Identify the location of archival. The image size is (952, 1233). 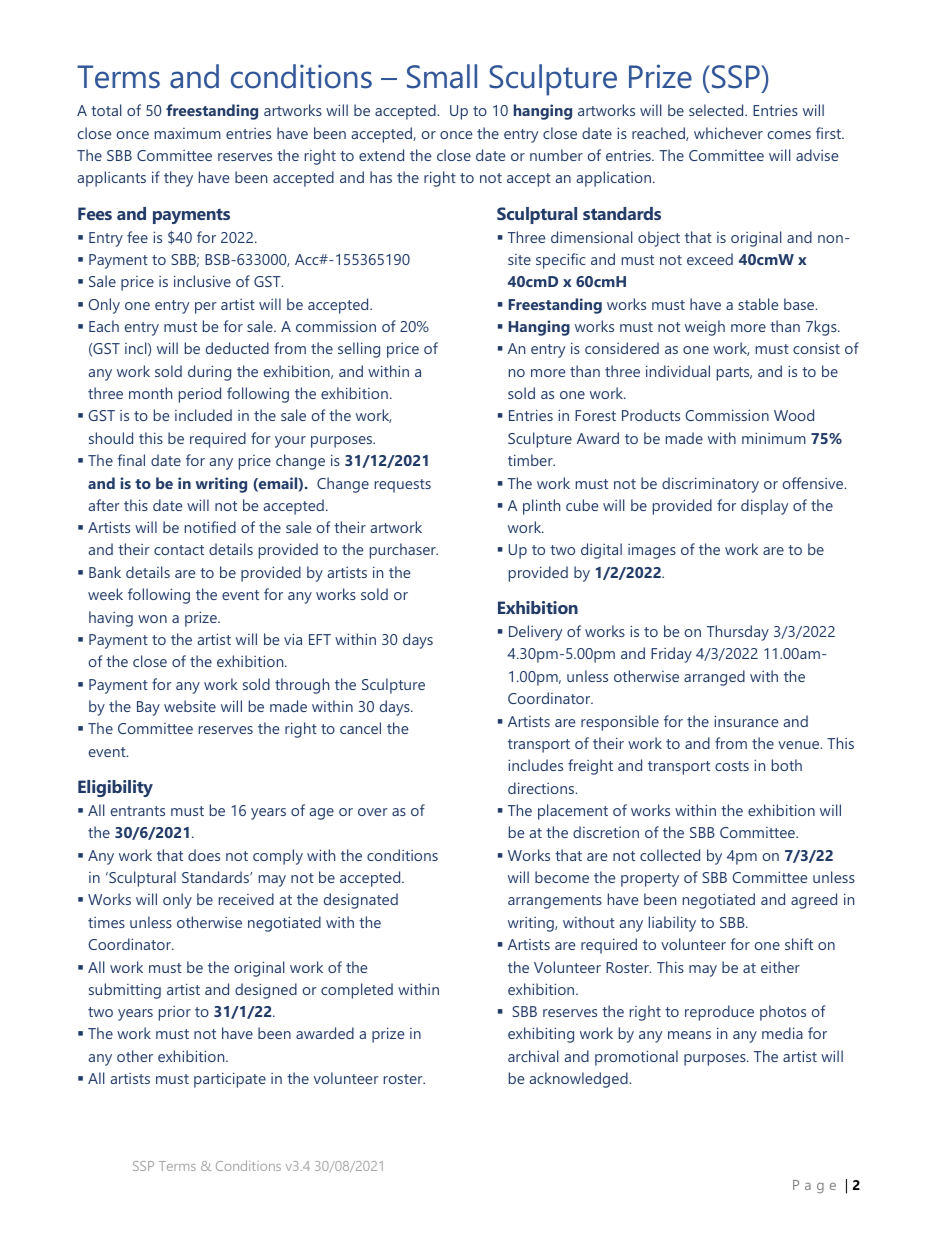
(533, 1056).
